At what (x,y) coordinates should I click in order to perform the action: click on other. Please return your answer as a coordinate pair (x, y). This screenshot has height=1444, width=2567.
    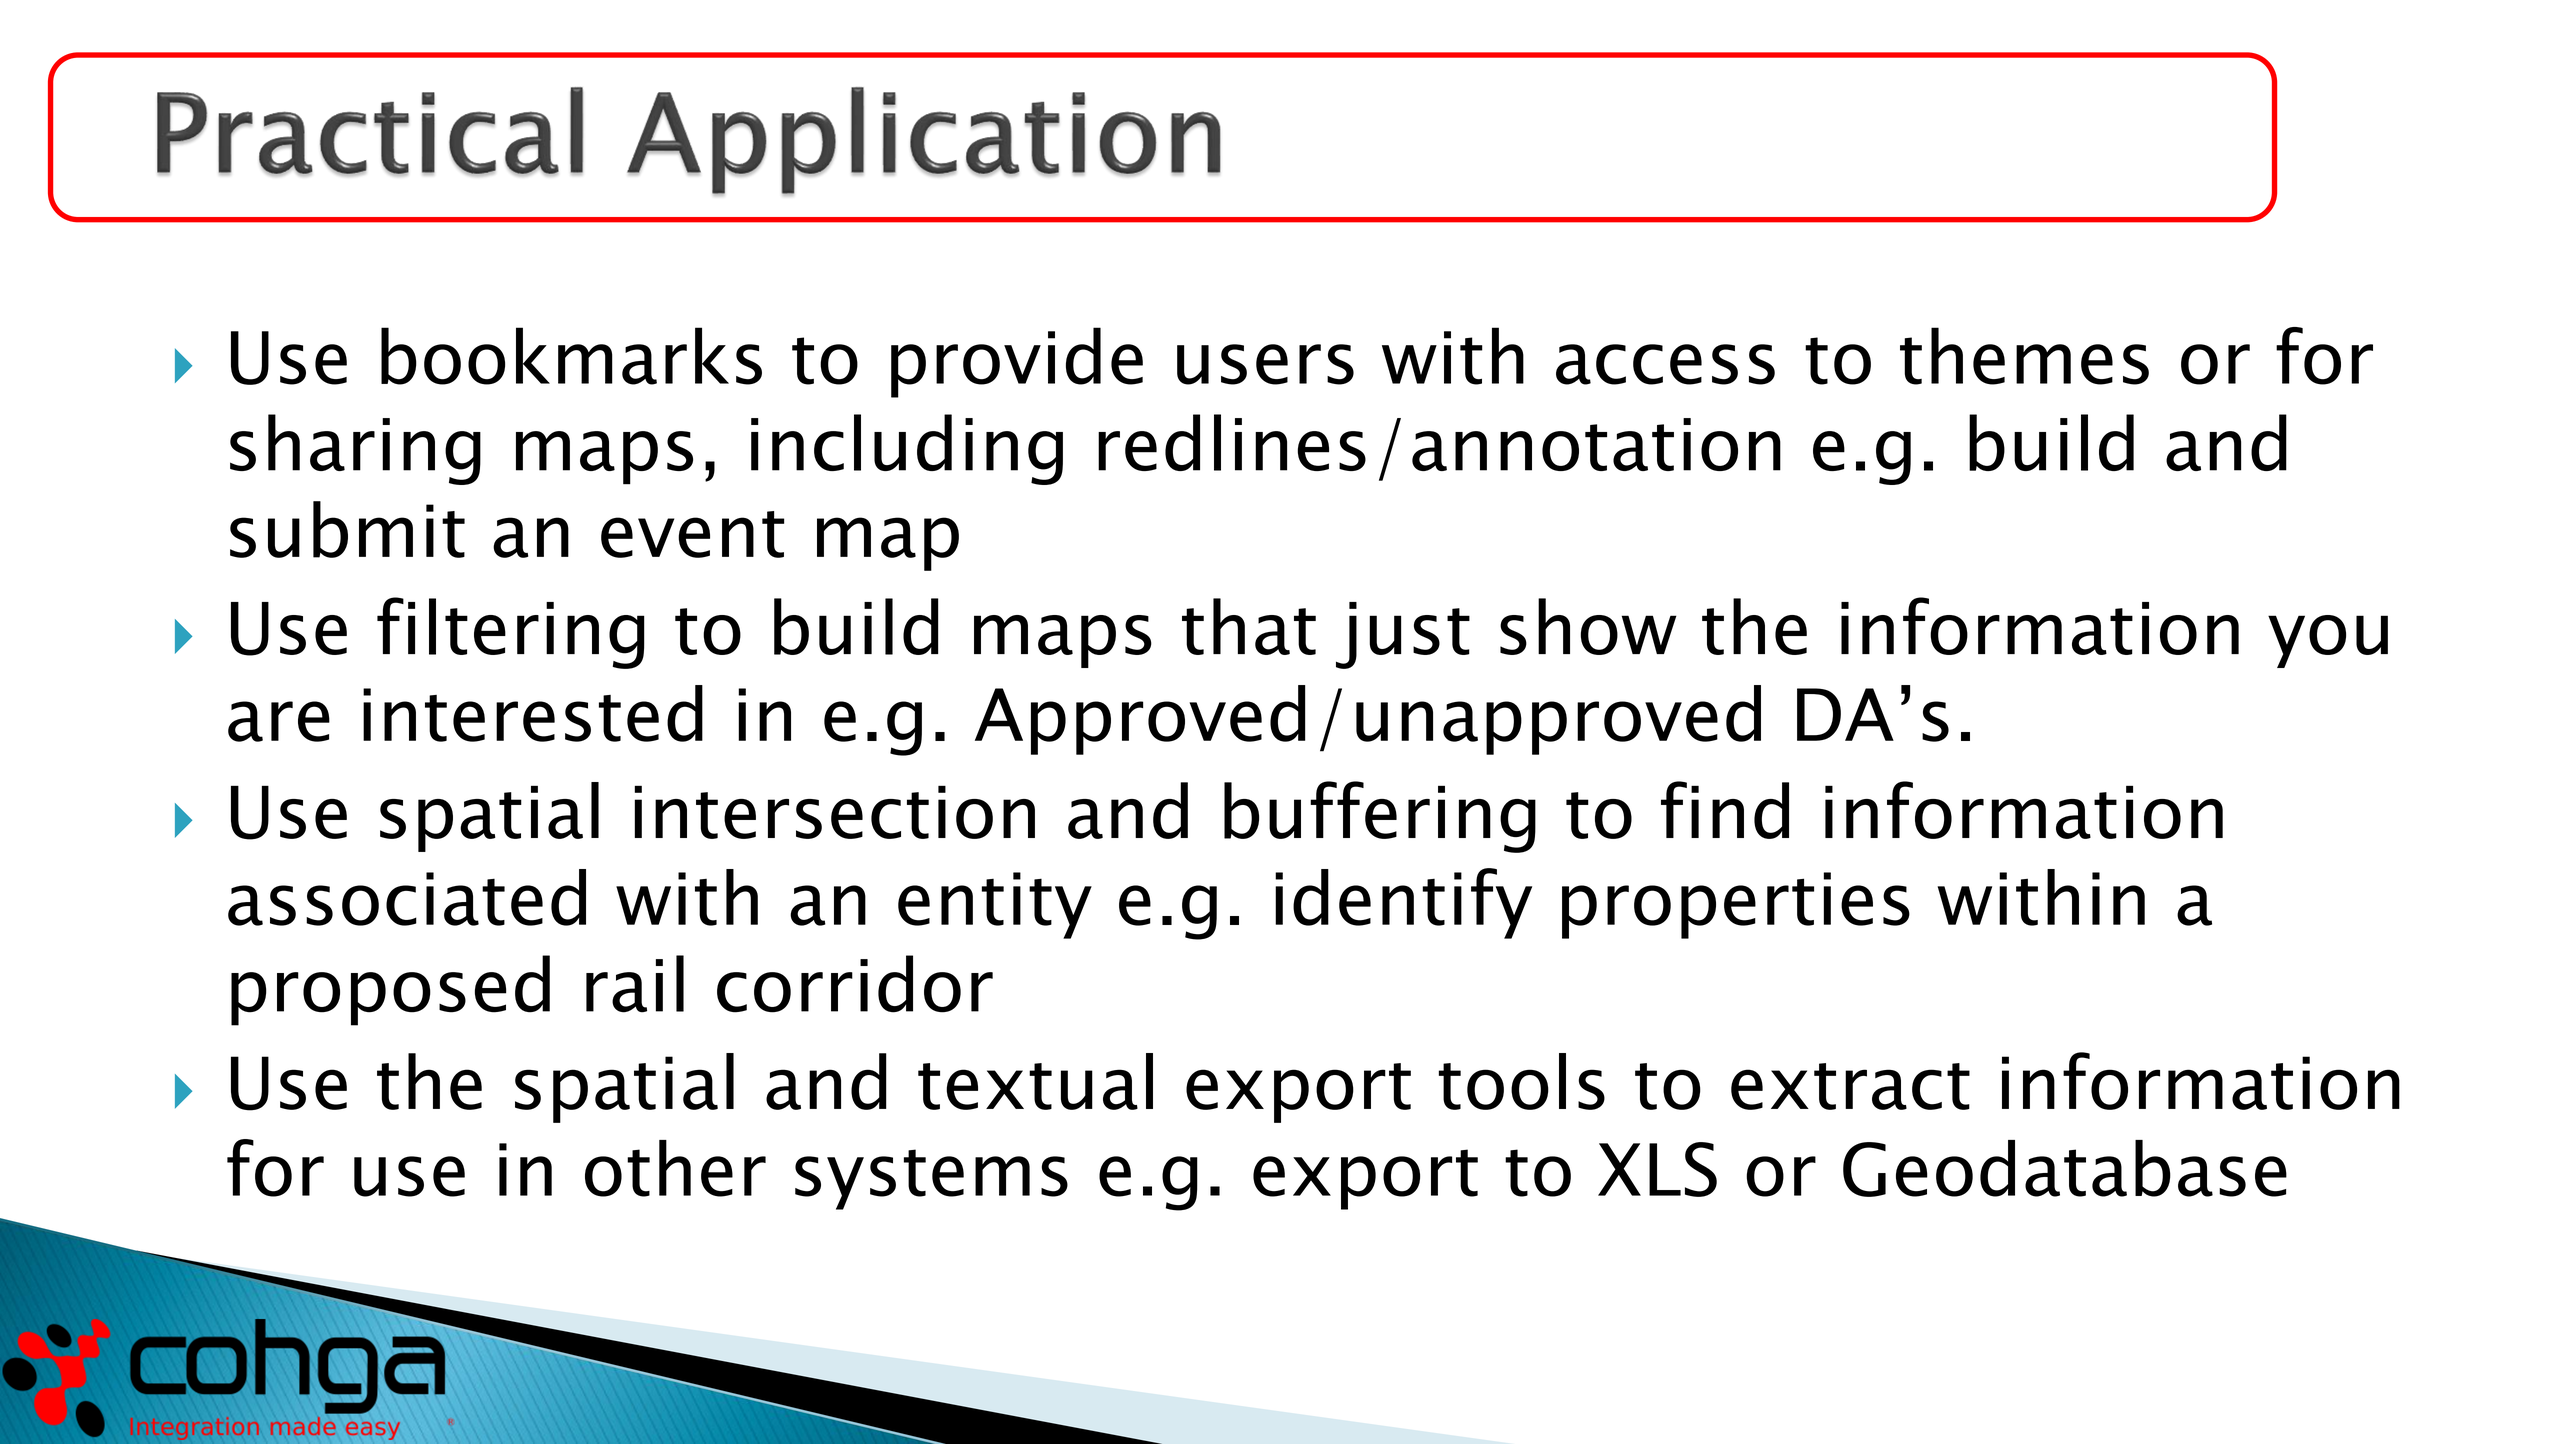
    Looking at the image, I should click on (675, 1168).
